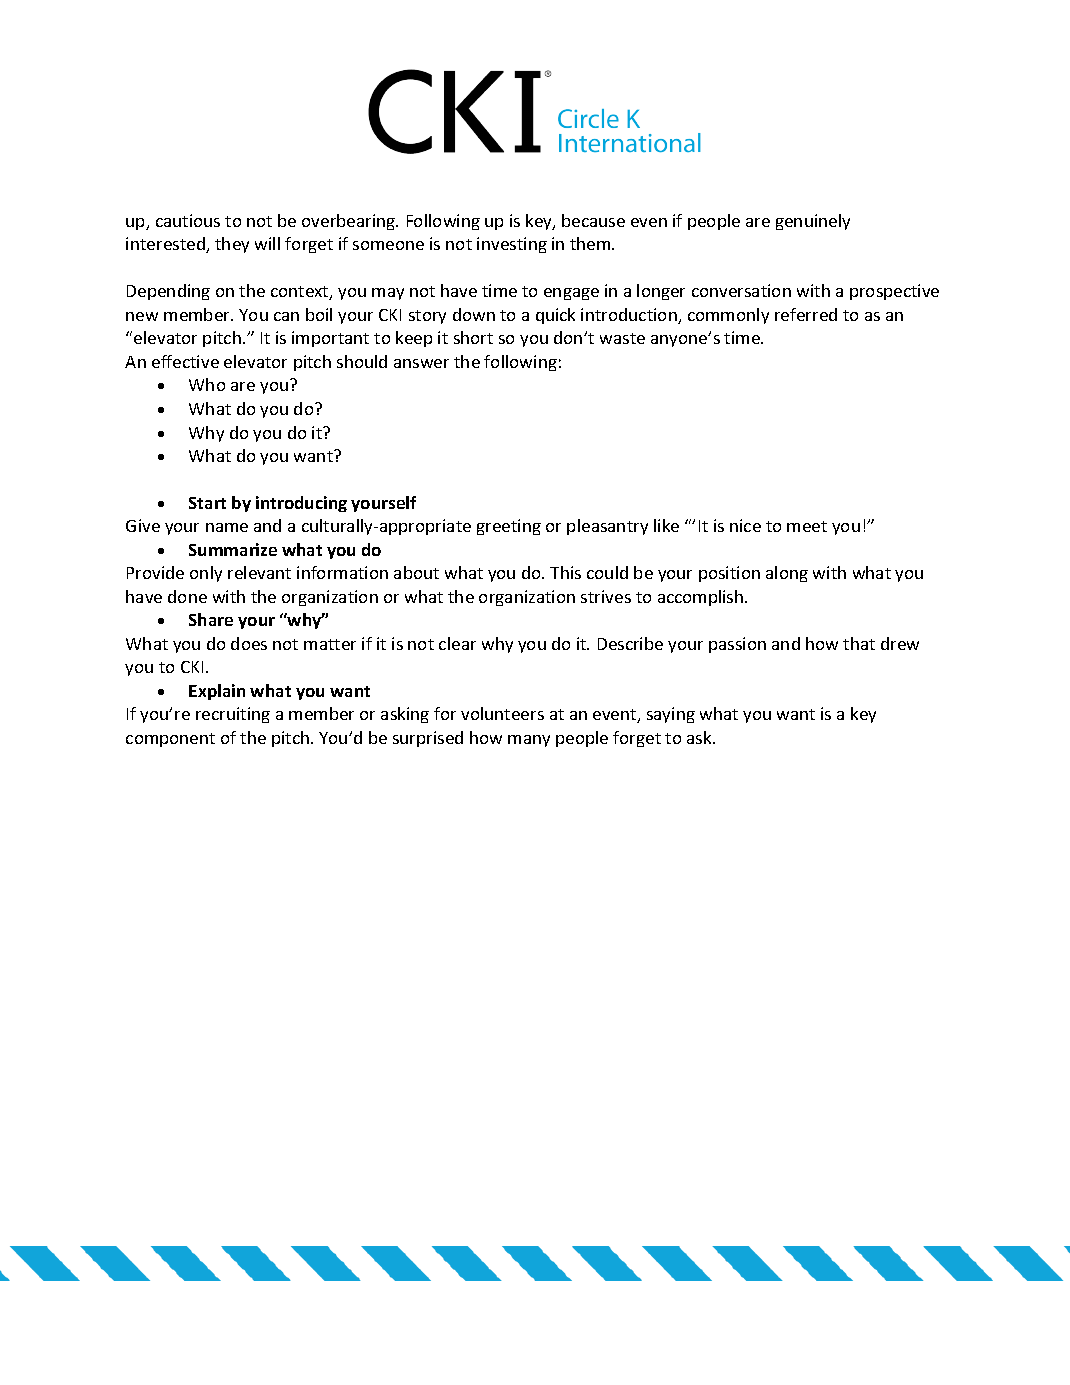  What do you see at coordinates (232, 245) in the screenshot?
I see `they` at bounding box center [232, 245].
